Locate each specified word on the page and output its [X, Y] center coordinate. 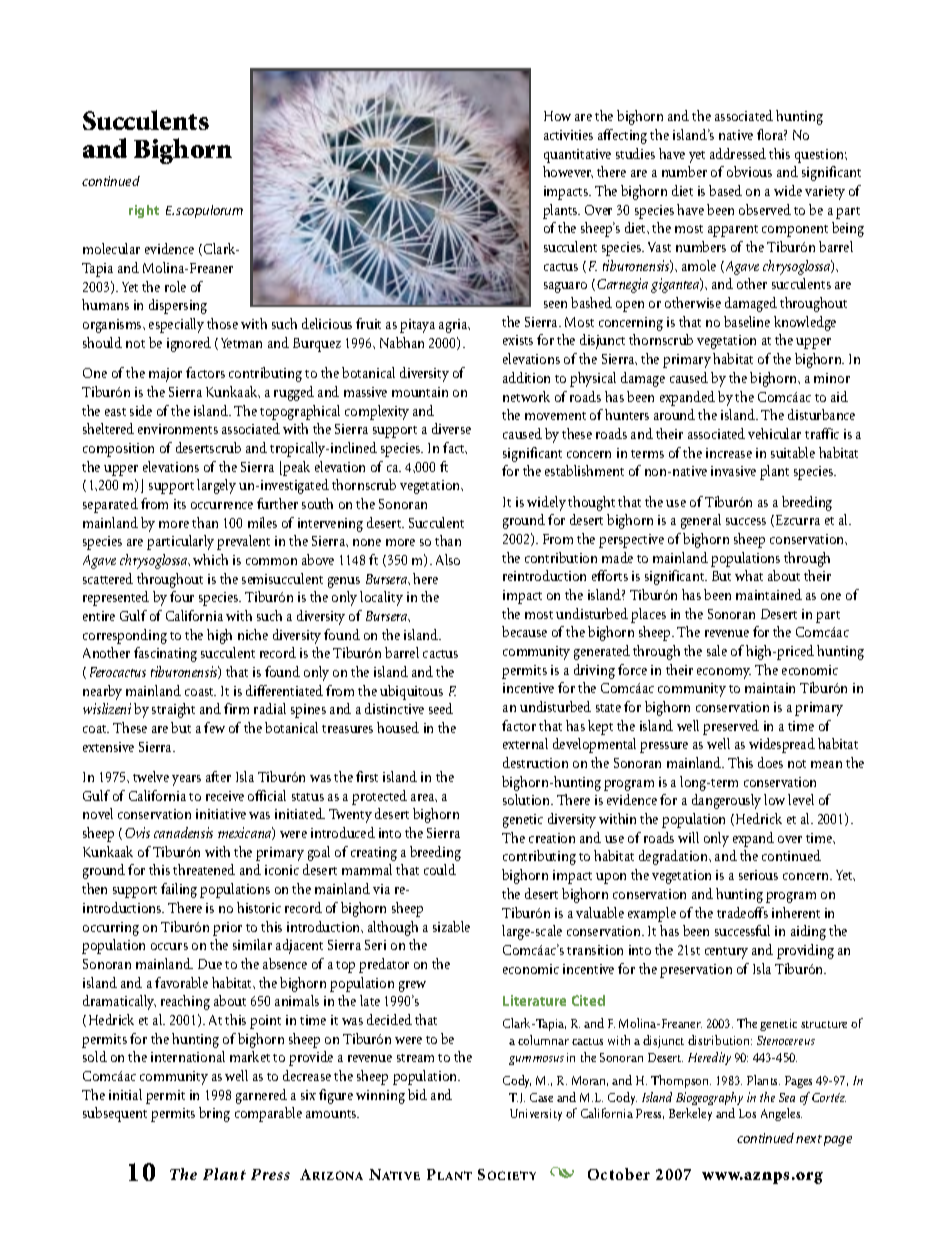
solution [527, 799]
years [186, 780]
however [568, 172]
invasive [733, 471]
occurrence [222, 505]
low [774, 799]
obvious [749, 171]
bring [214, 1114]
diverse [451, 428]
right [144, 211]
